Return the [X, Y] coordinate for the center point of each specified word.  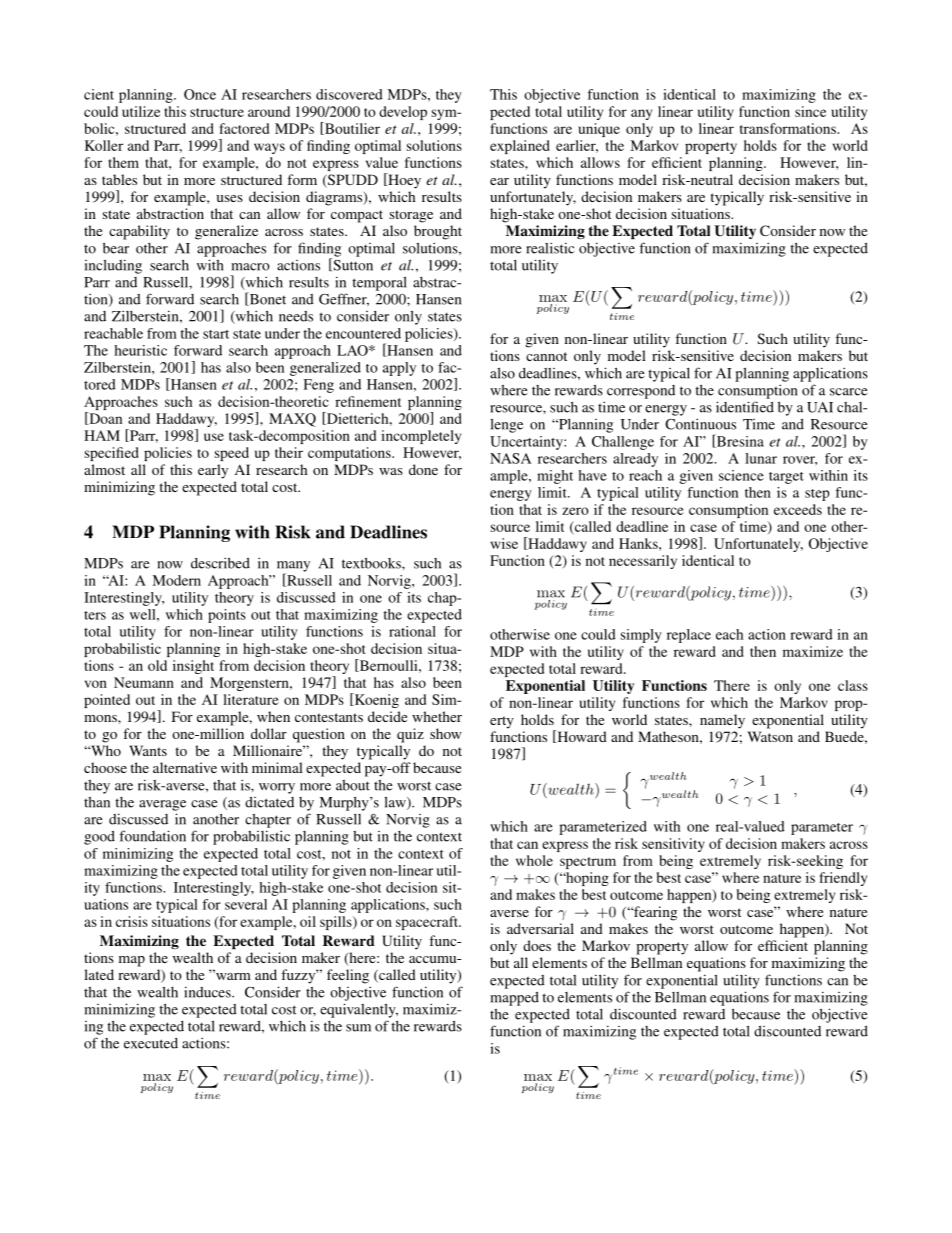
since [810, 111]
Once [200, 94]
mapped [514, 999]
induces [208, 992]
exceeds [798, 509]
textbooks [372, 563]
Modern [176, 580]
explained [520, 147]
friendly [843, 879]
